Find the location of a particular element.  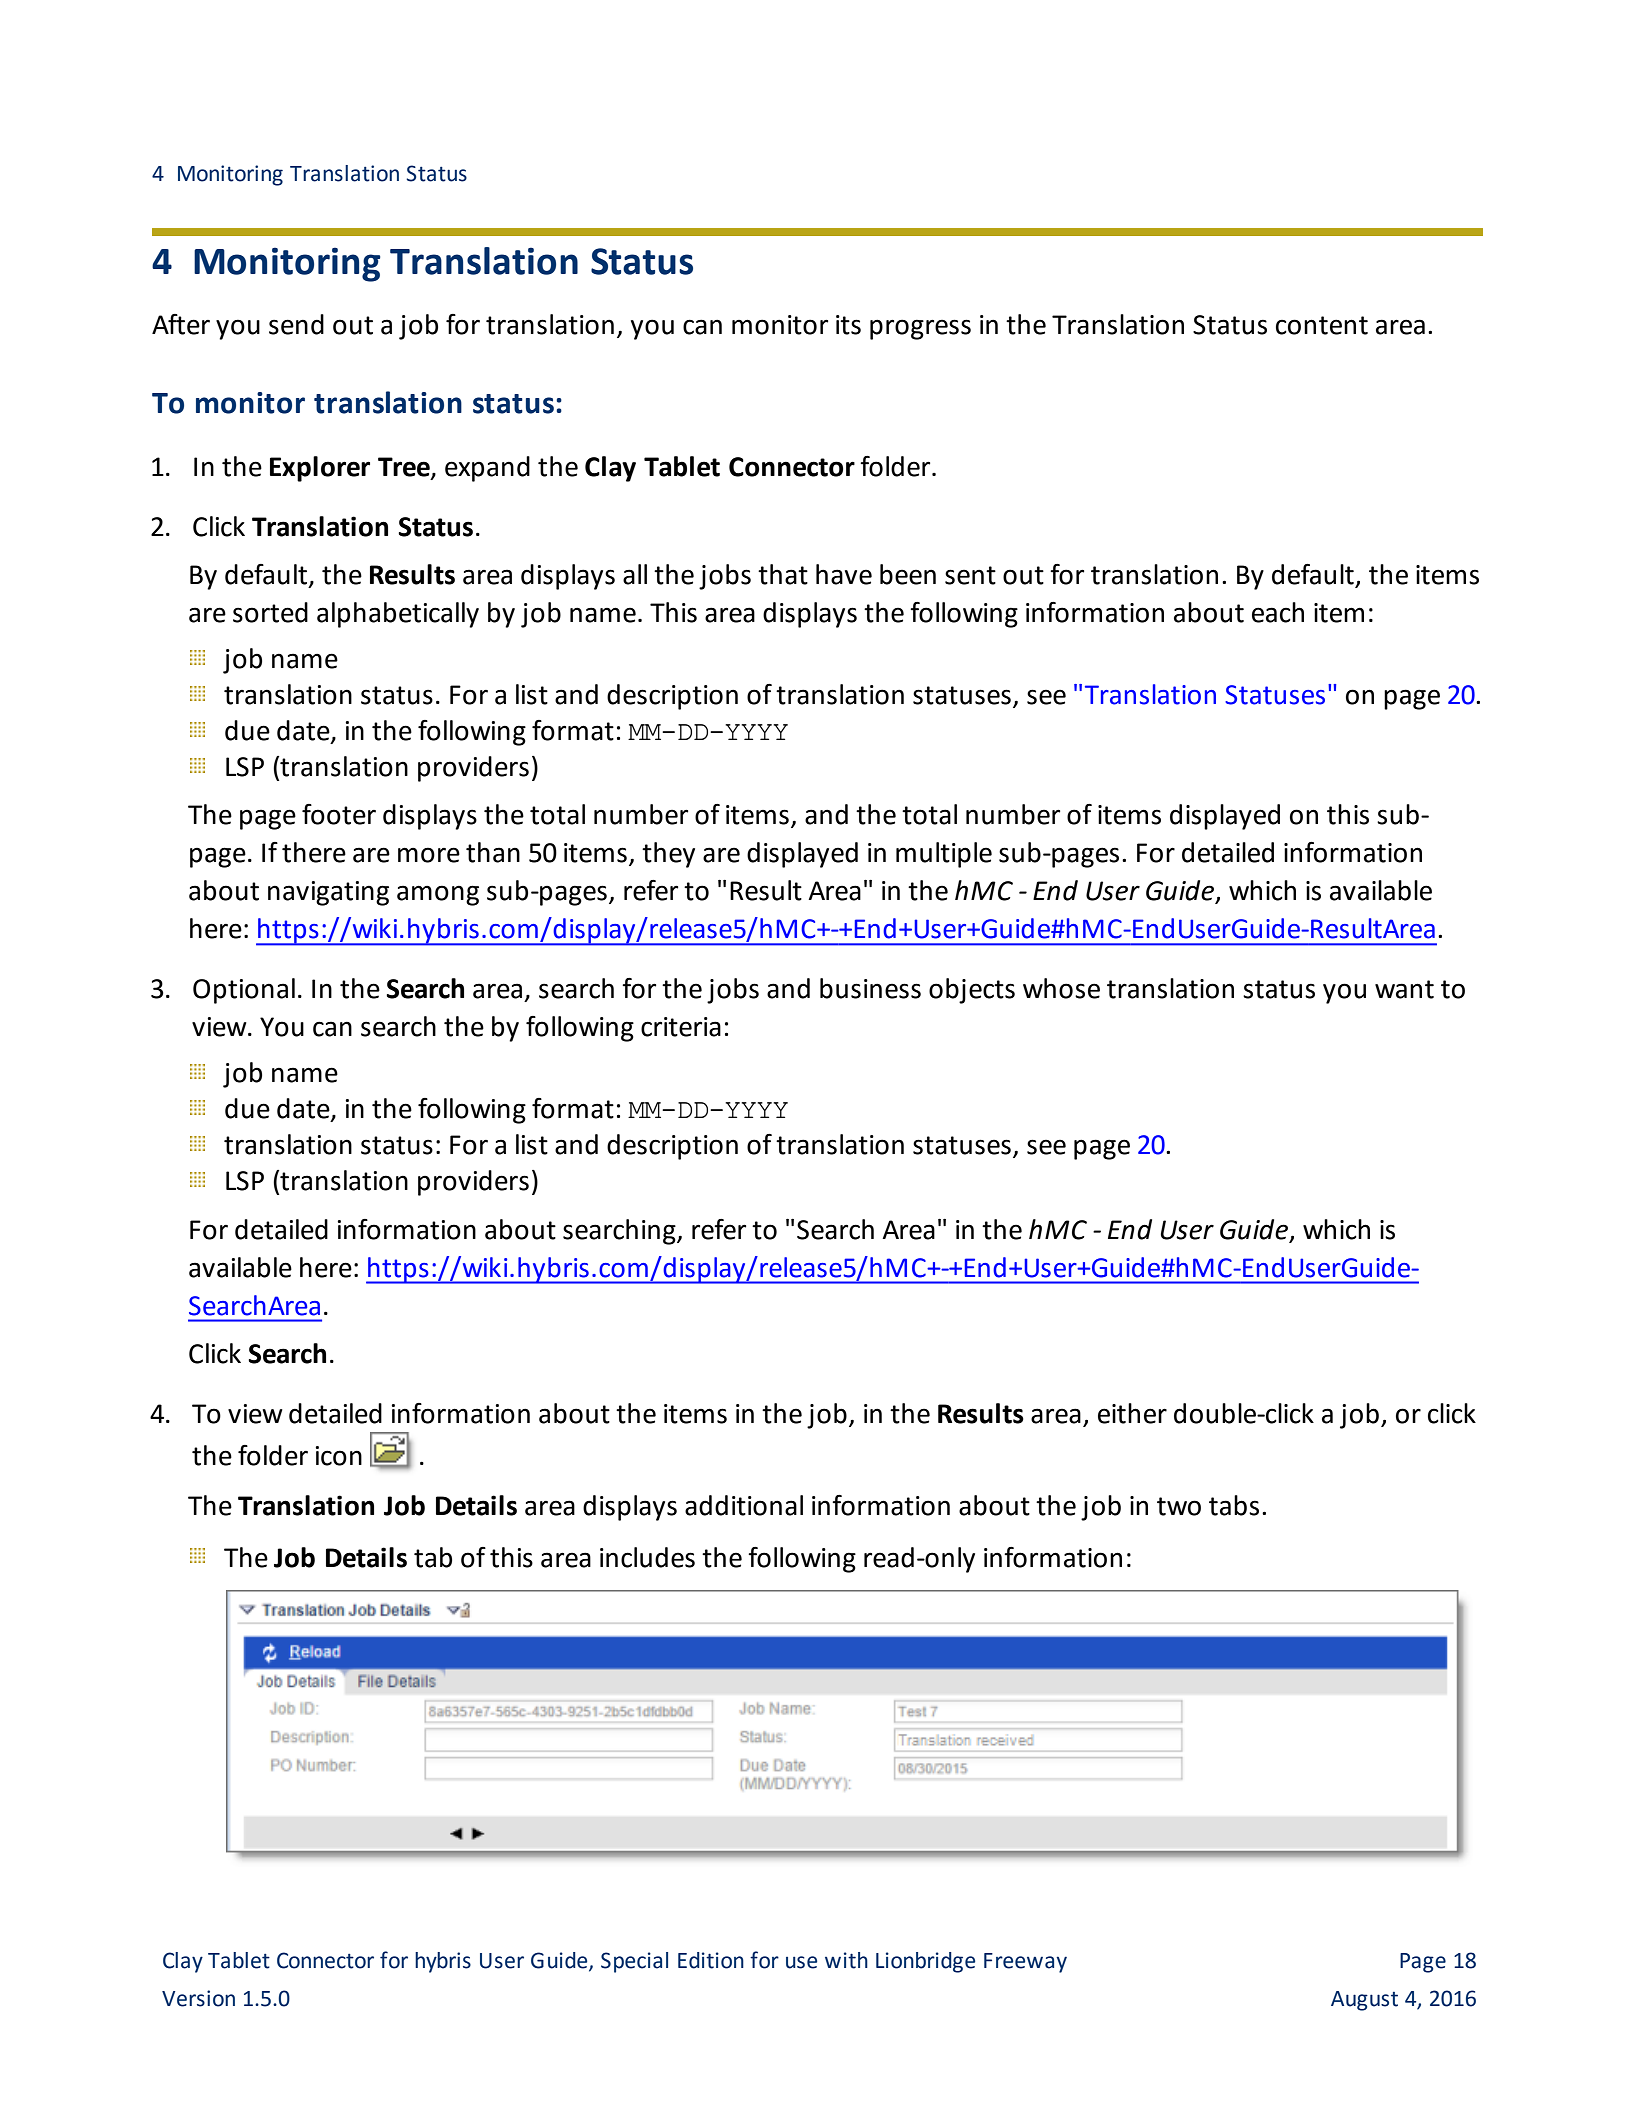

Optional is located at coordinates (244, 991).
